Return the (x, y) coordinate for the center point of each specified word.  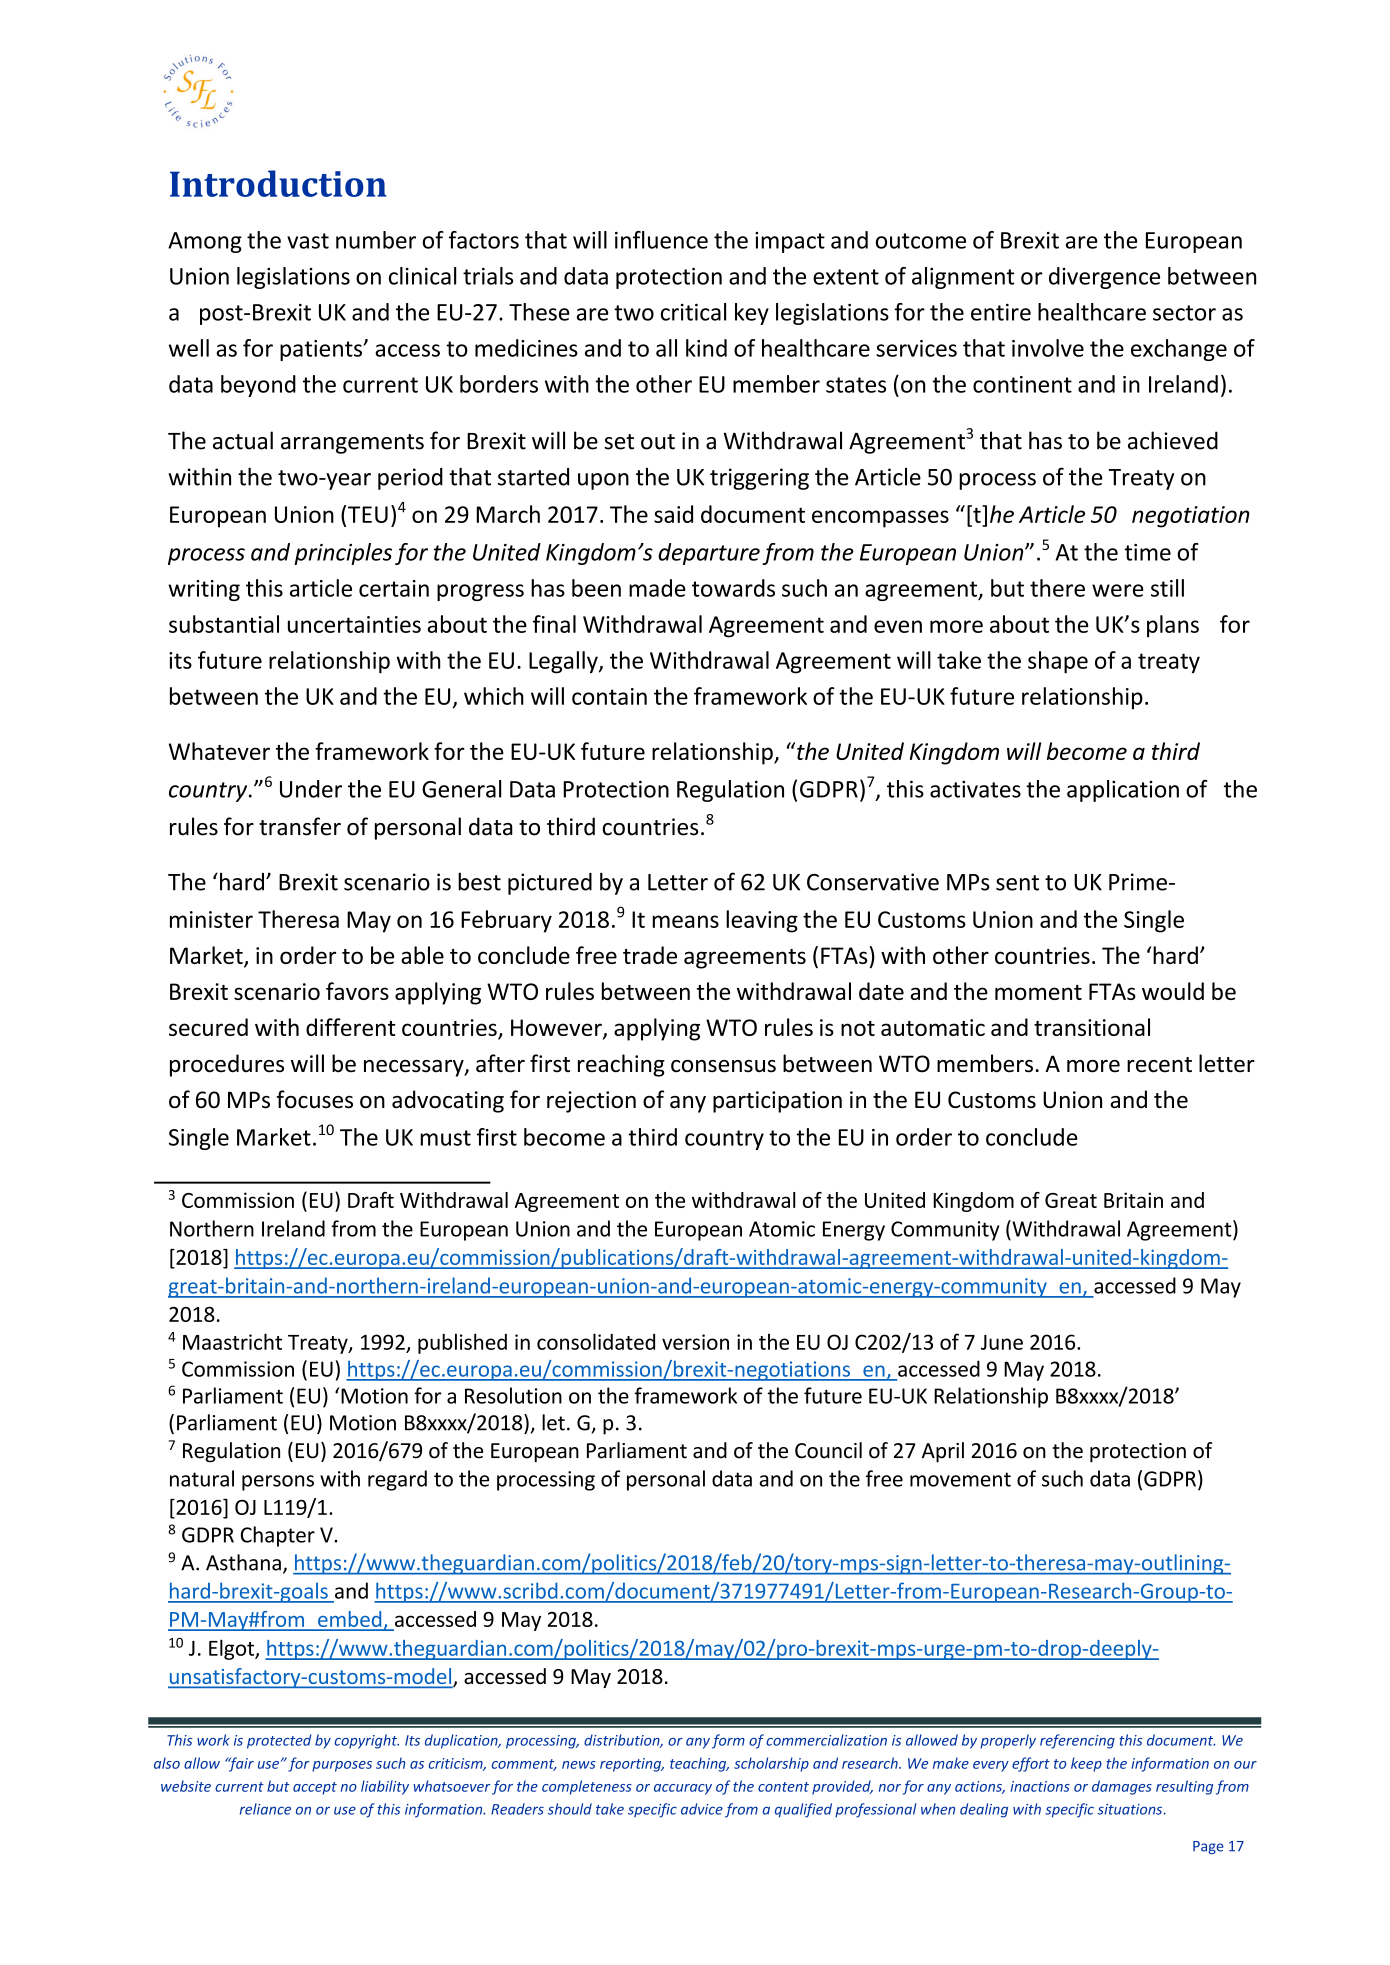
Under (311, 789)
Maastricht (232, 1341)
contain (609, 696)
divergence (1104, 278)
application (1123, 791)
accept (315, 1788)
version (695, 1342)
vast (308, 241)
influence (661, 240)
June (1002, 1342)
